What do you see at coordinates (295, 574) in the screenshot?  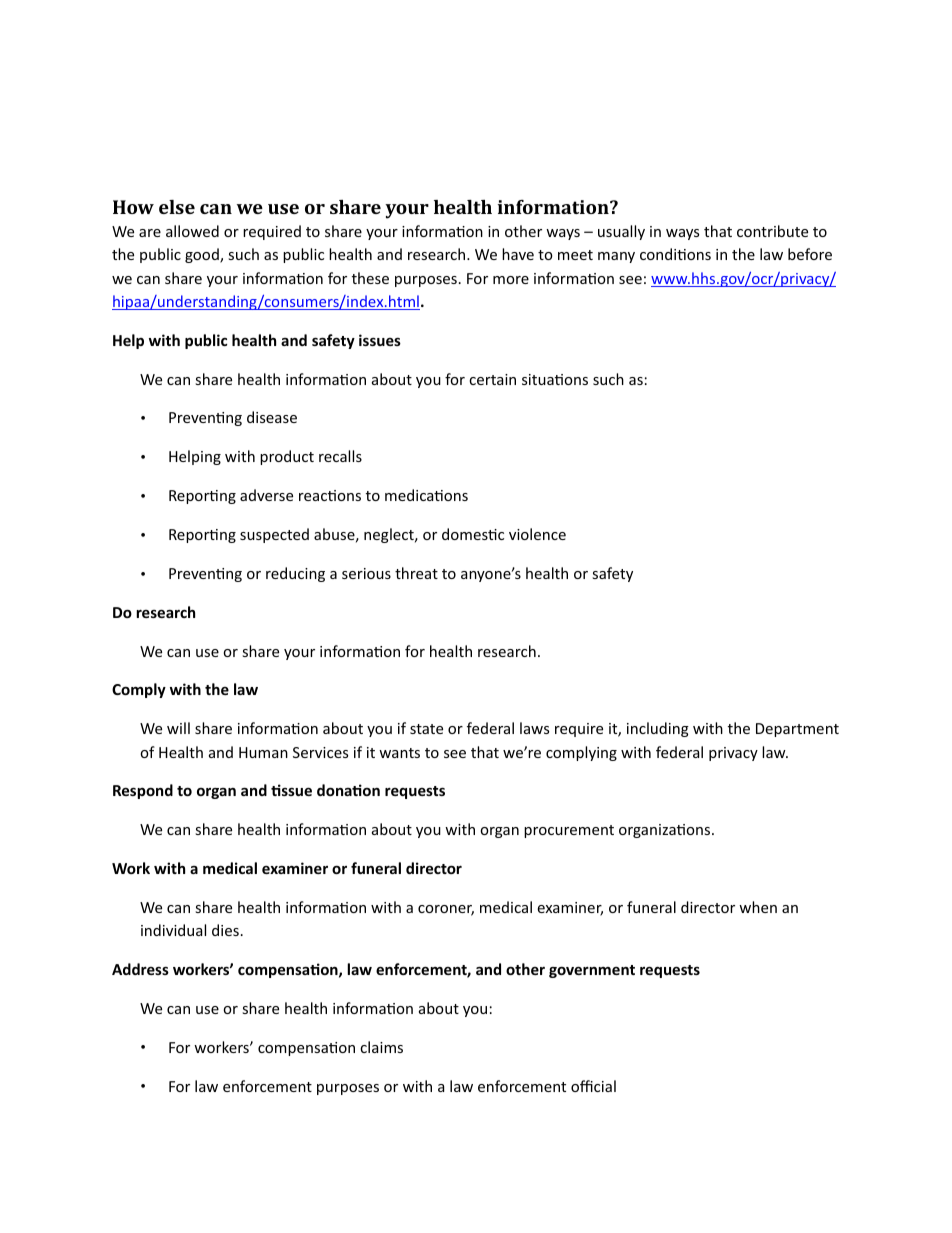 I see `reducing` at bounding box center [295, 574].
